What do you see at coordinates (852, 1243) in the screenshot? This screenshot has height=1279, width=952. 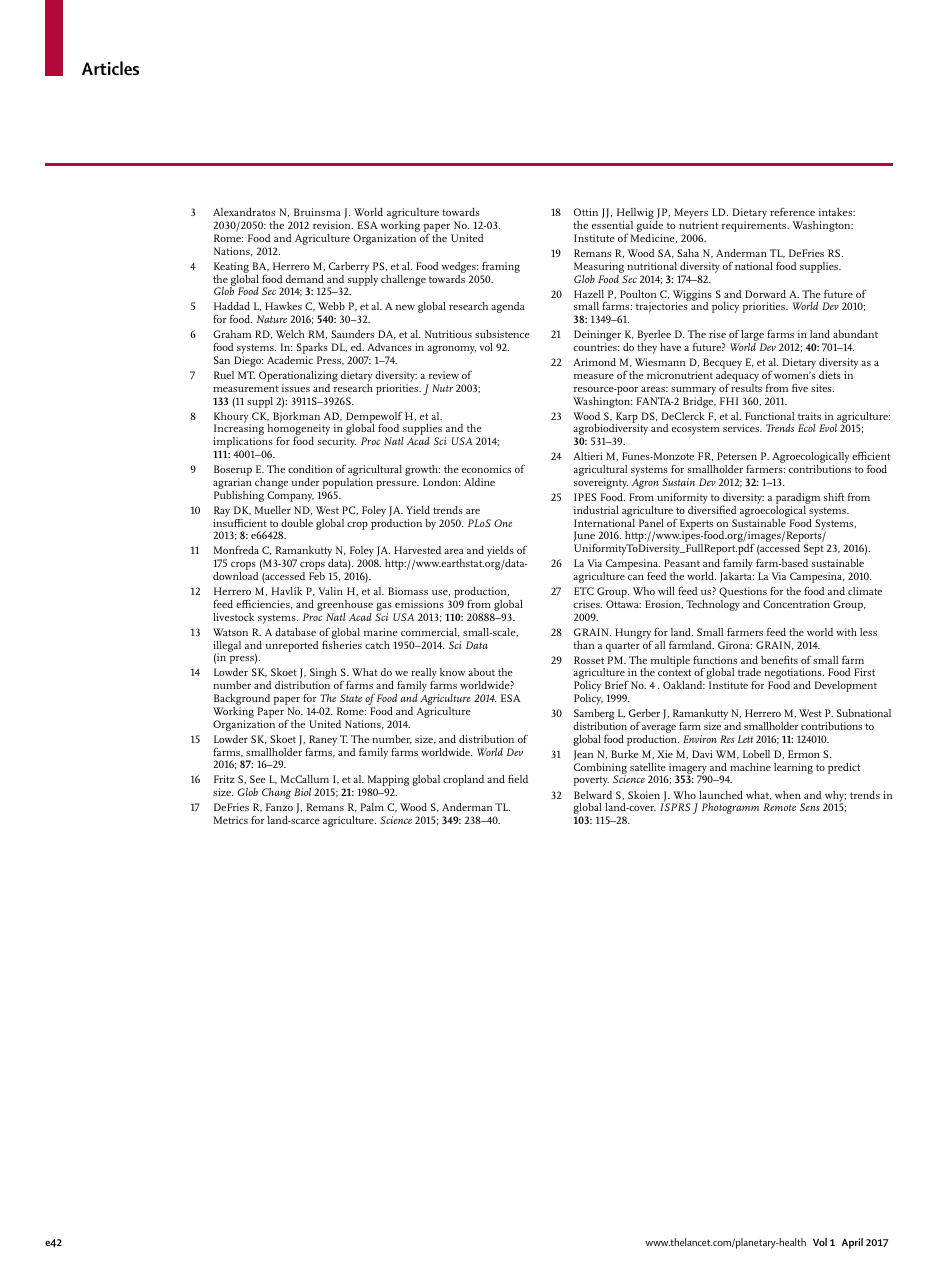 I see `April` at bounding box center [852, 1243].
